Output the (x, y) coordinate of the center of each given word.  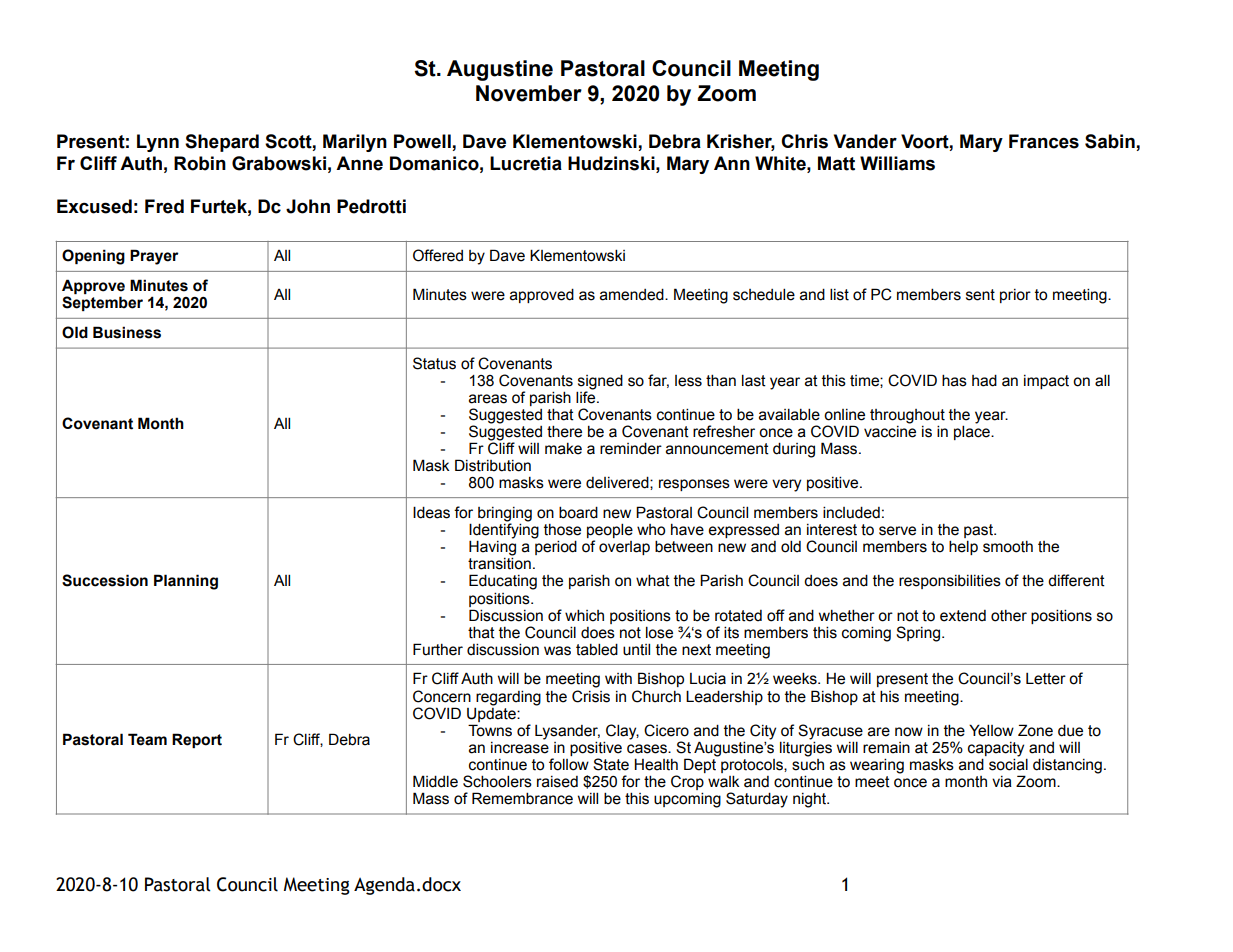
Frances (1044, 141)
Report (197, 740)
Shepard (222, 143)
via (1002, 782)
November (529, 93)
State (611, 764)
